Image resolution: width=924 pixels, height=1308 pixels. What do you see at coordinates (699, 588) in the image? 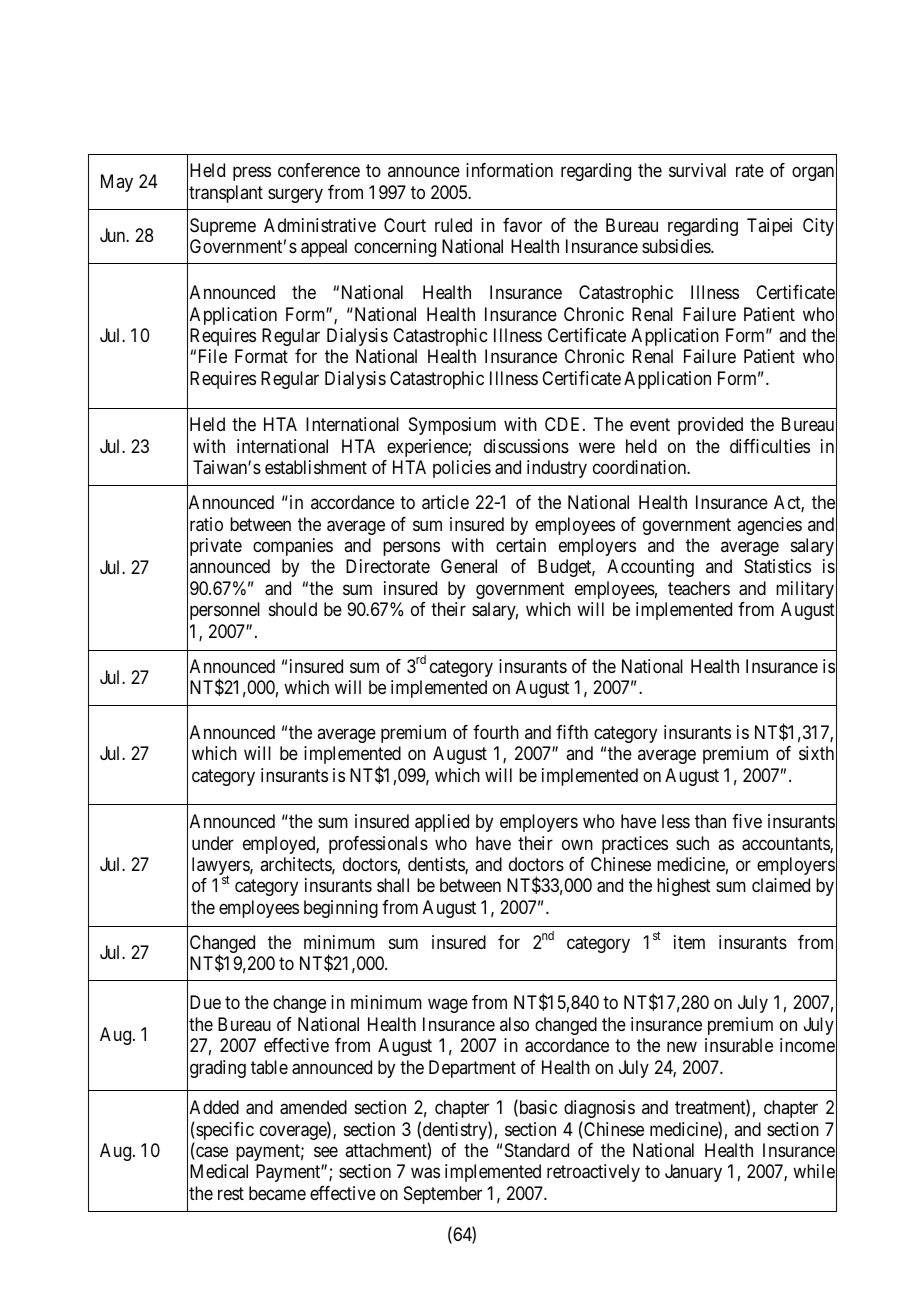
I see `teachers` at bounding box center [699, 588].
